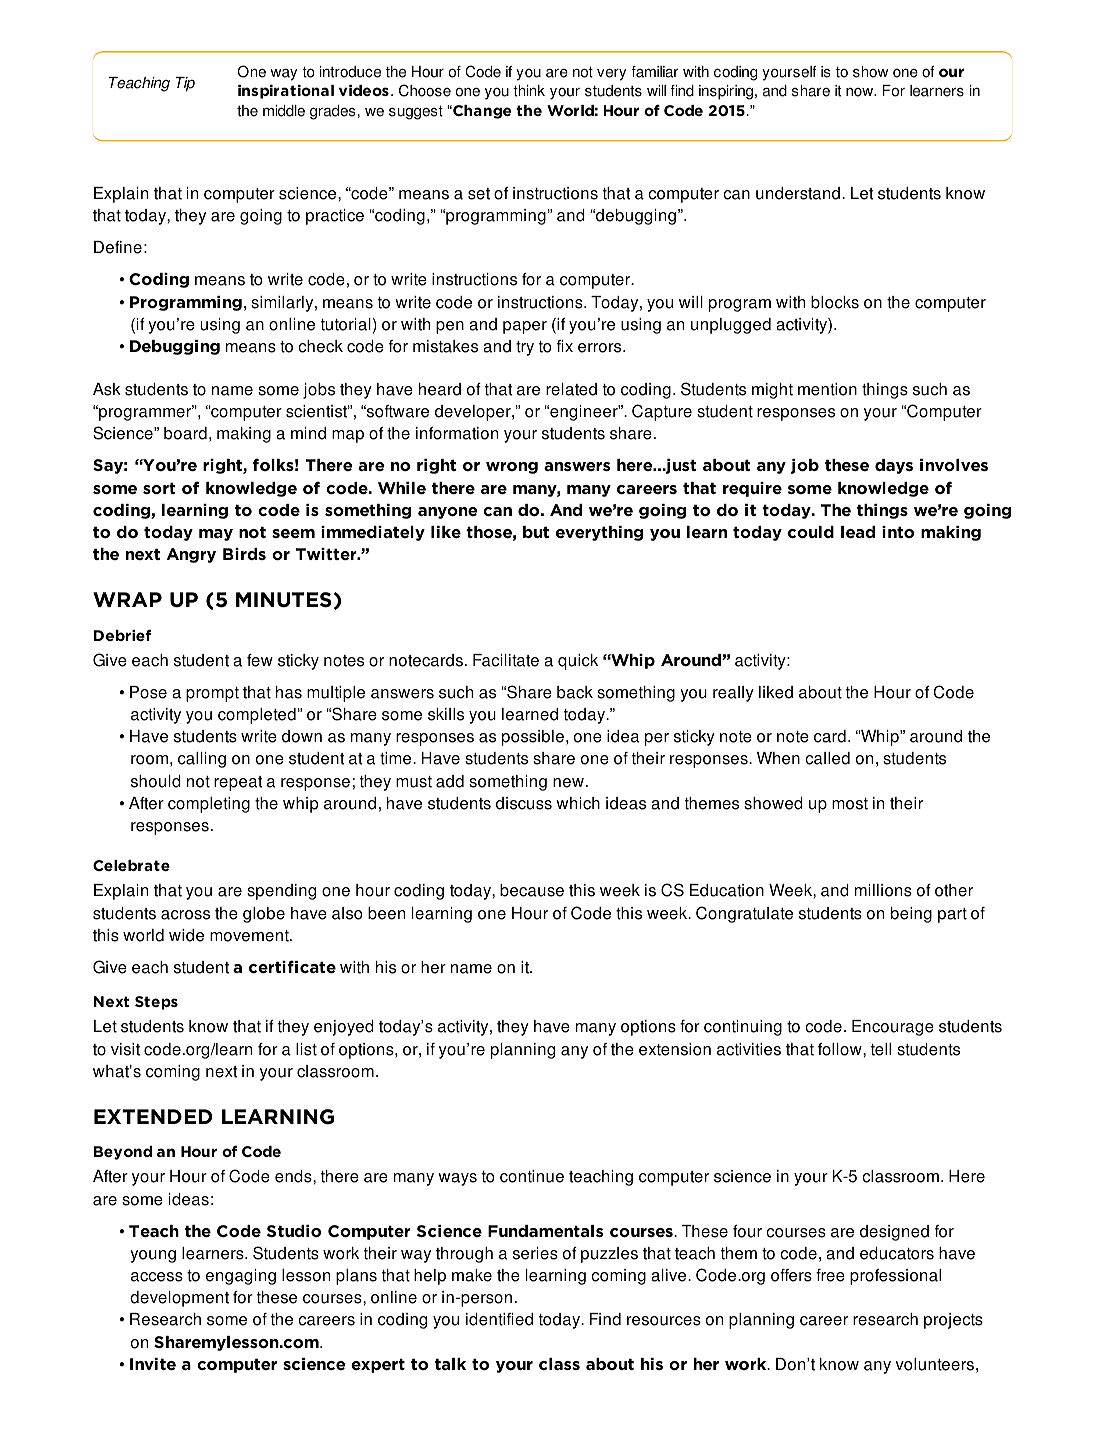 This screenshot has width=1106, height=1431. What do you see at coordinates (798, 193) in the screenshot?
I see `understand` at bounding box center [798, 193].
